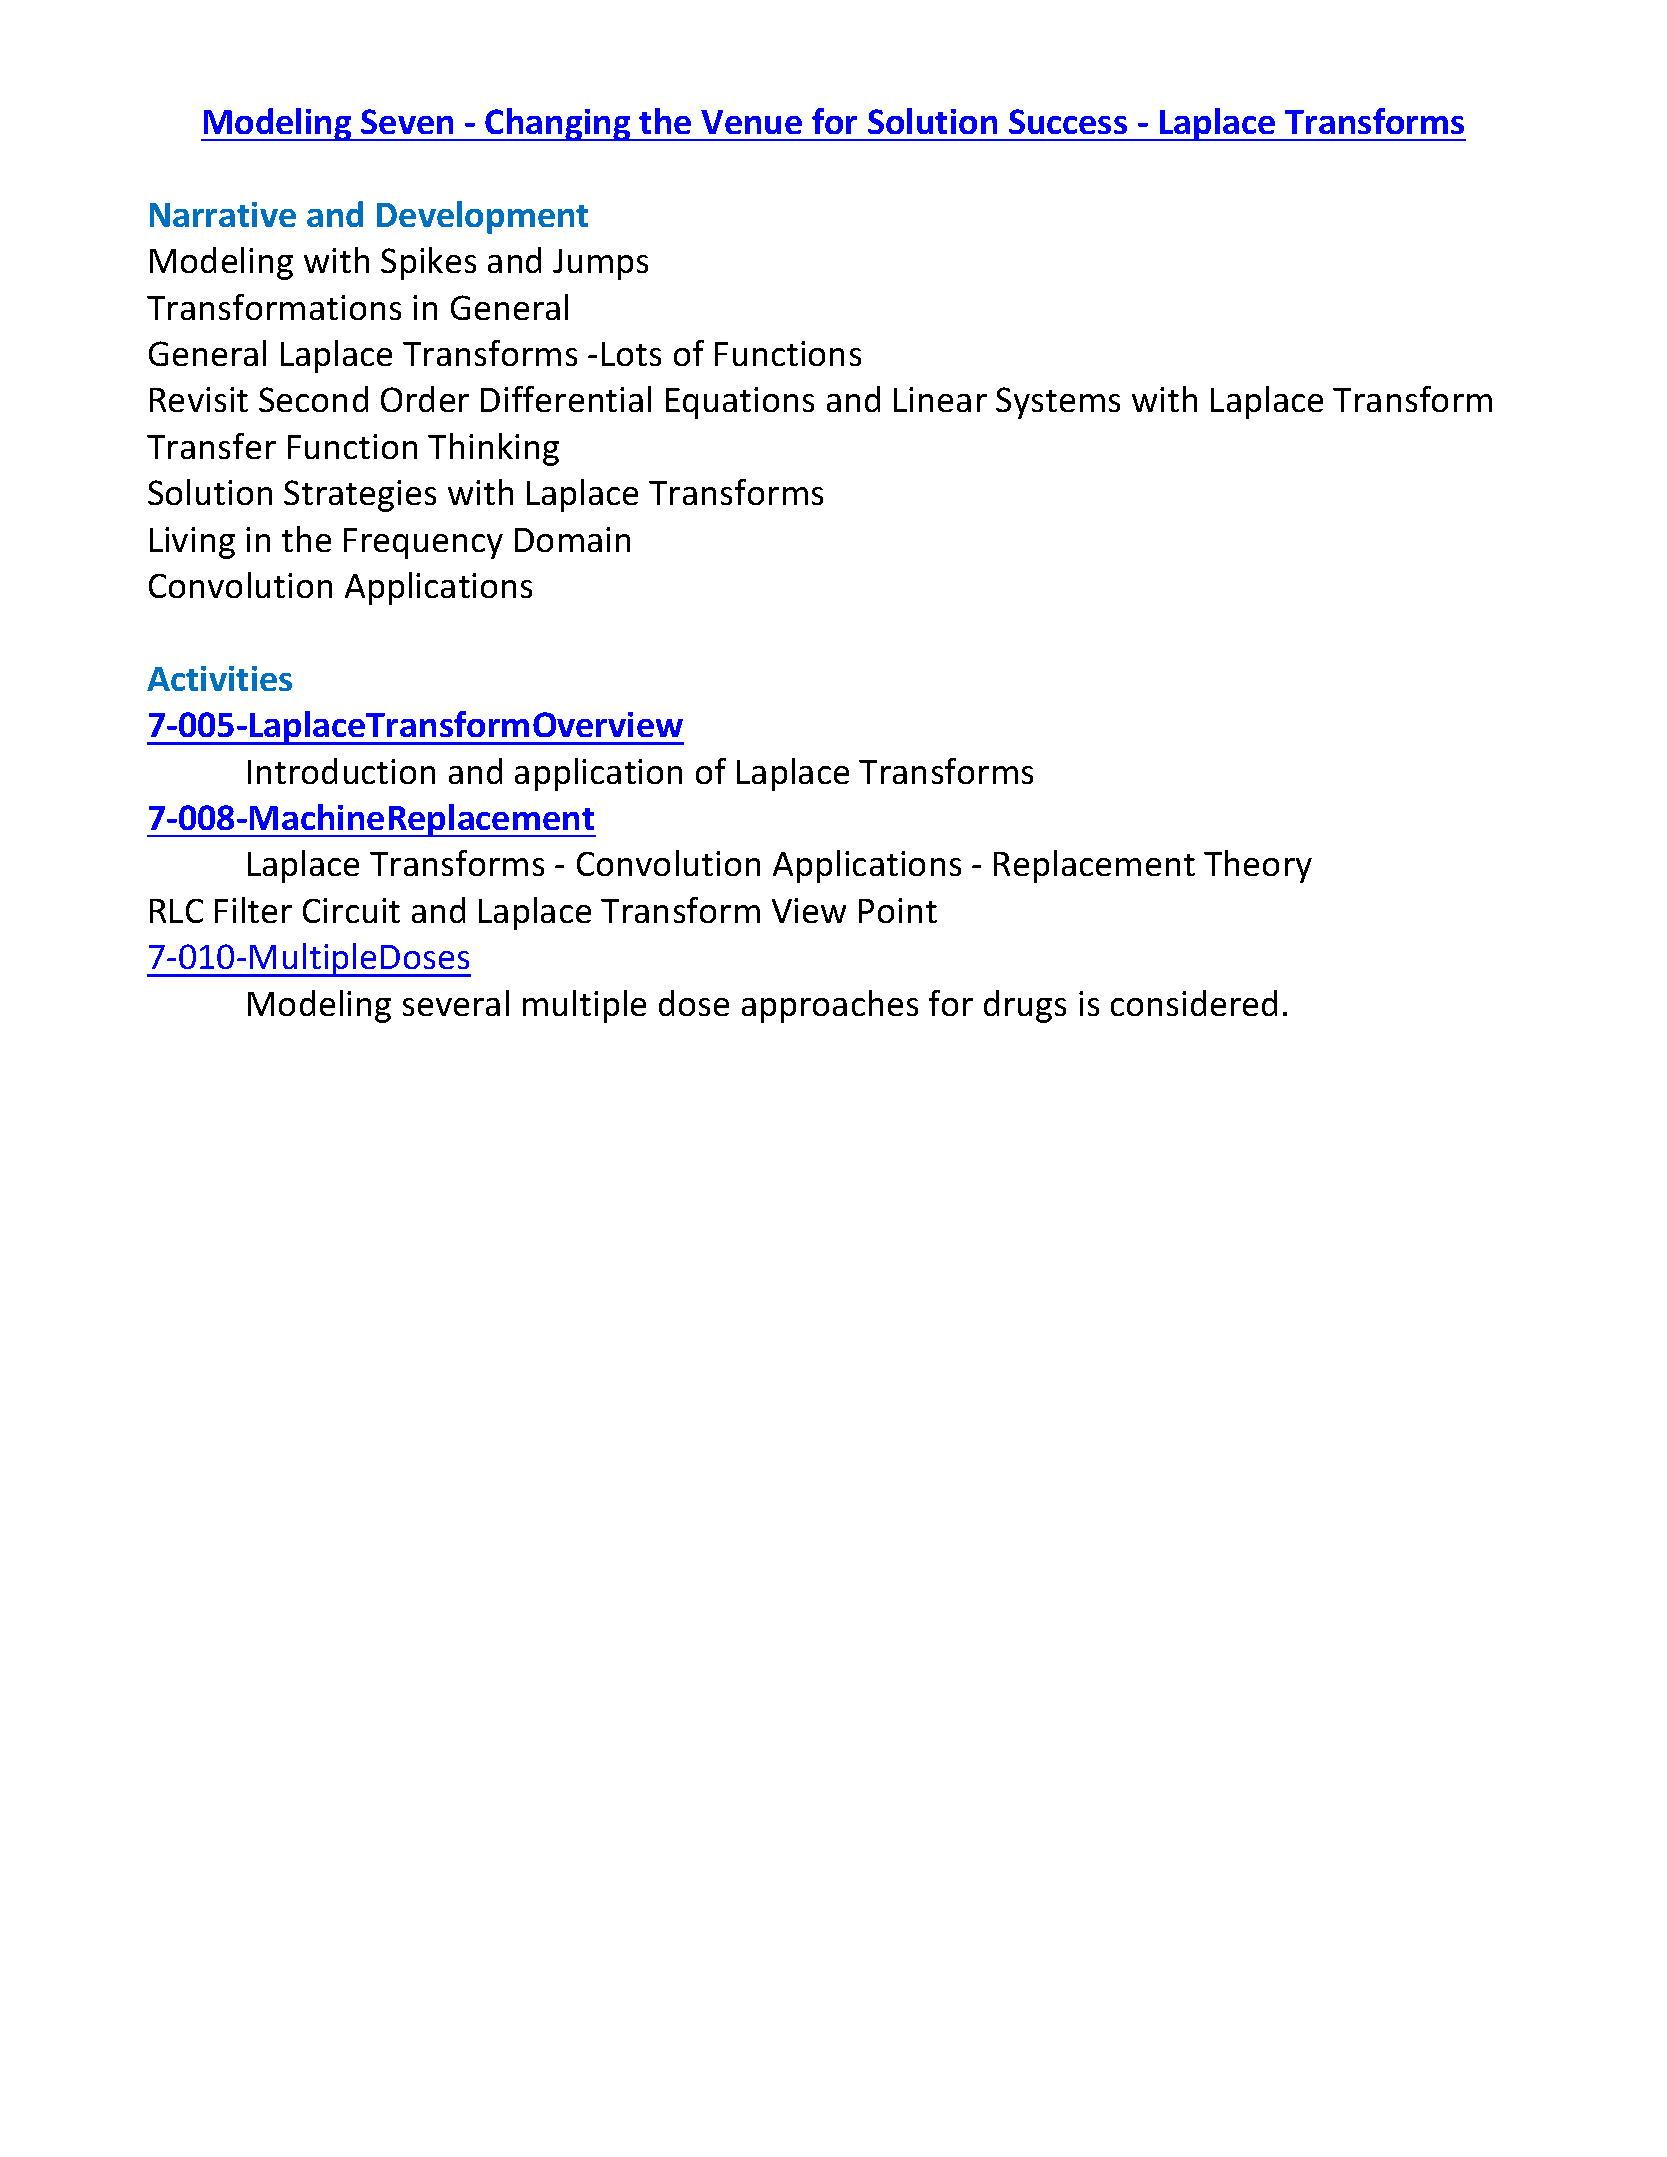 This document has width=1667, height=2157. Describe the element at coordinates (341, 771) in the document. I see `Introduction` at that location.
